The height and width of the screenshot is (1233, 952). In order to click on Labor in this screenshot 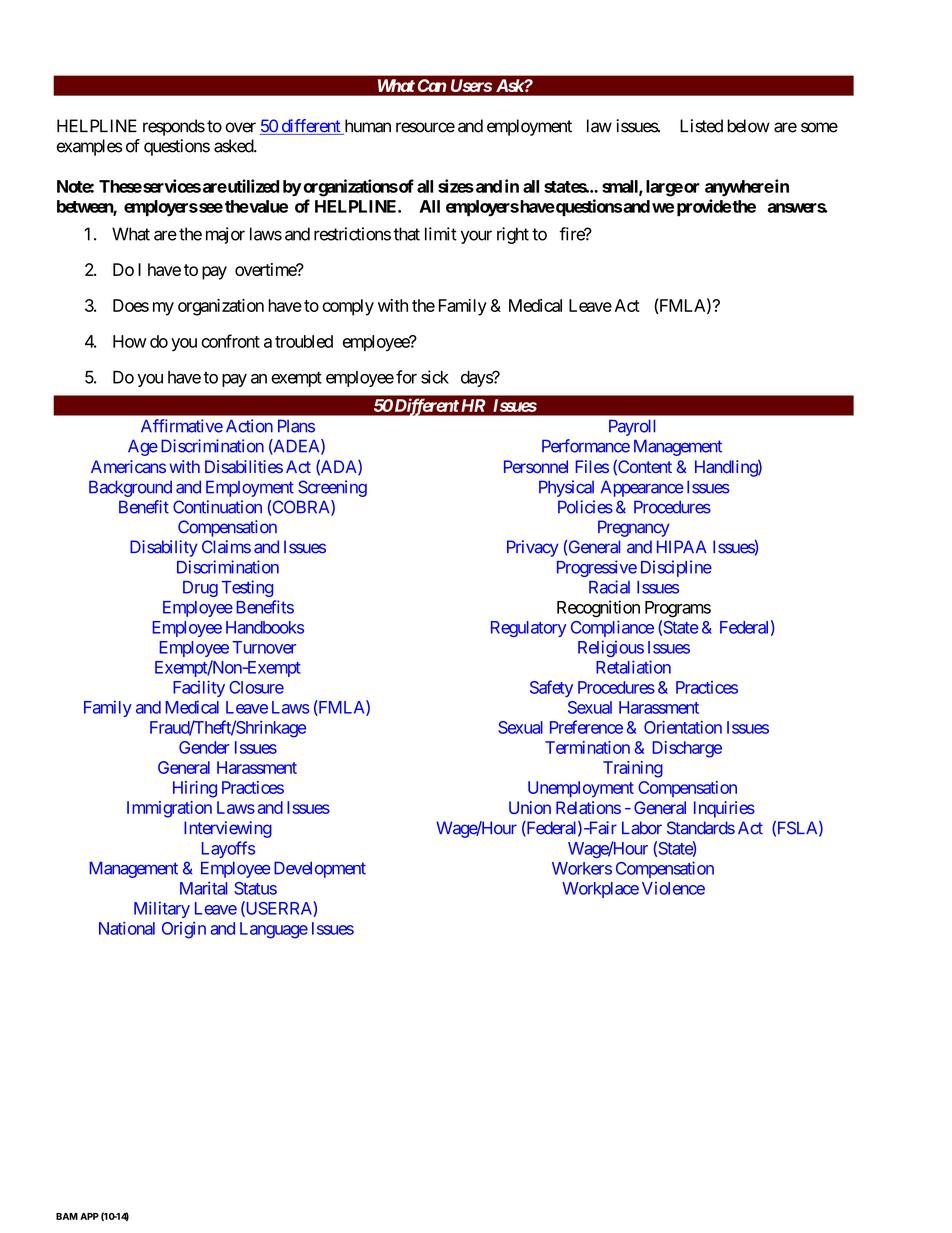, I will do `click(642, 828)`.
